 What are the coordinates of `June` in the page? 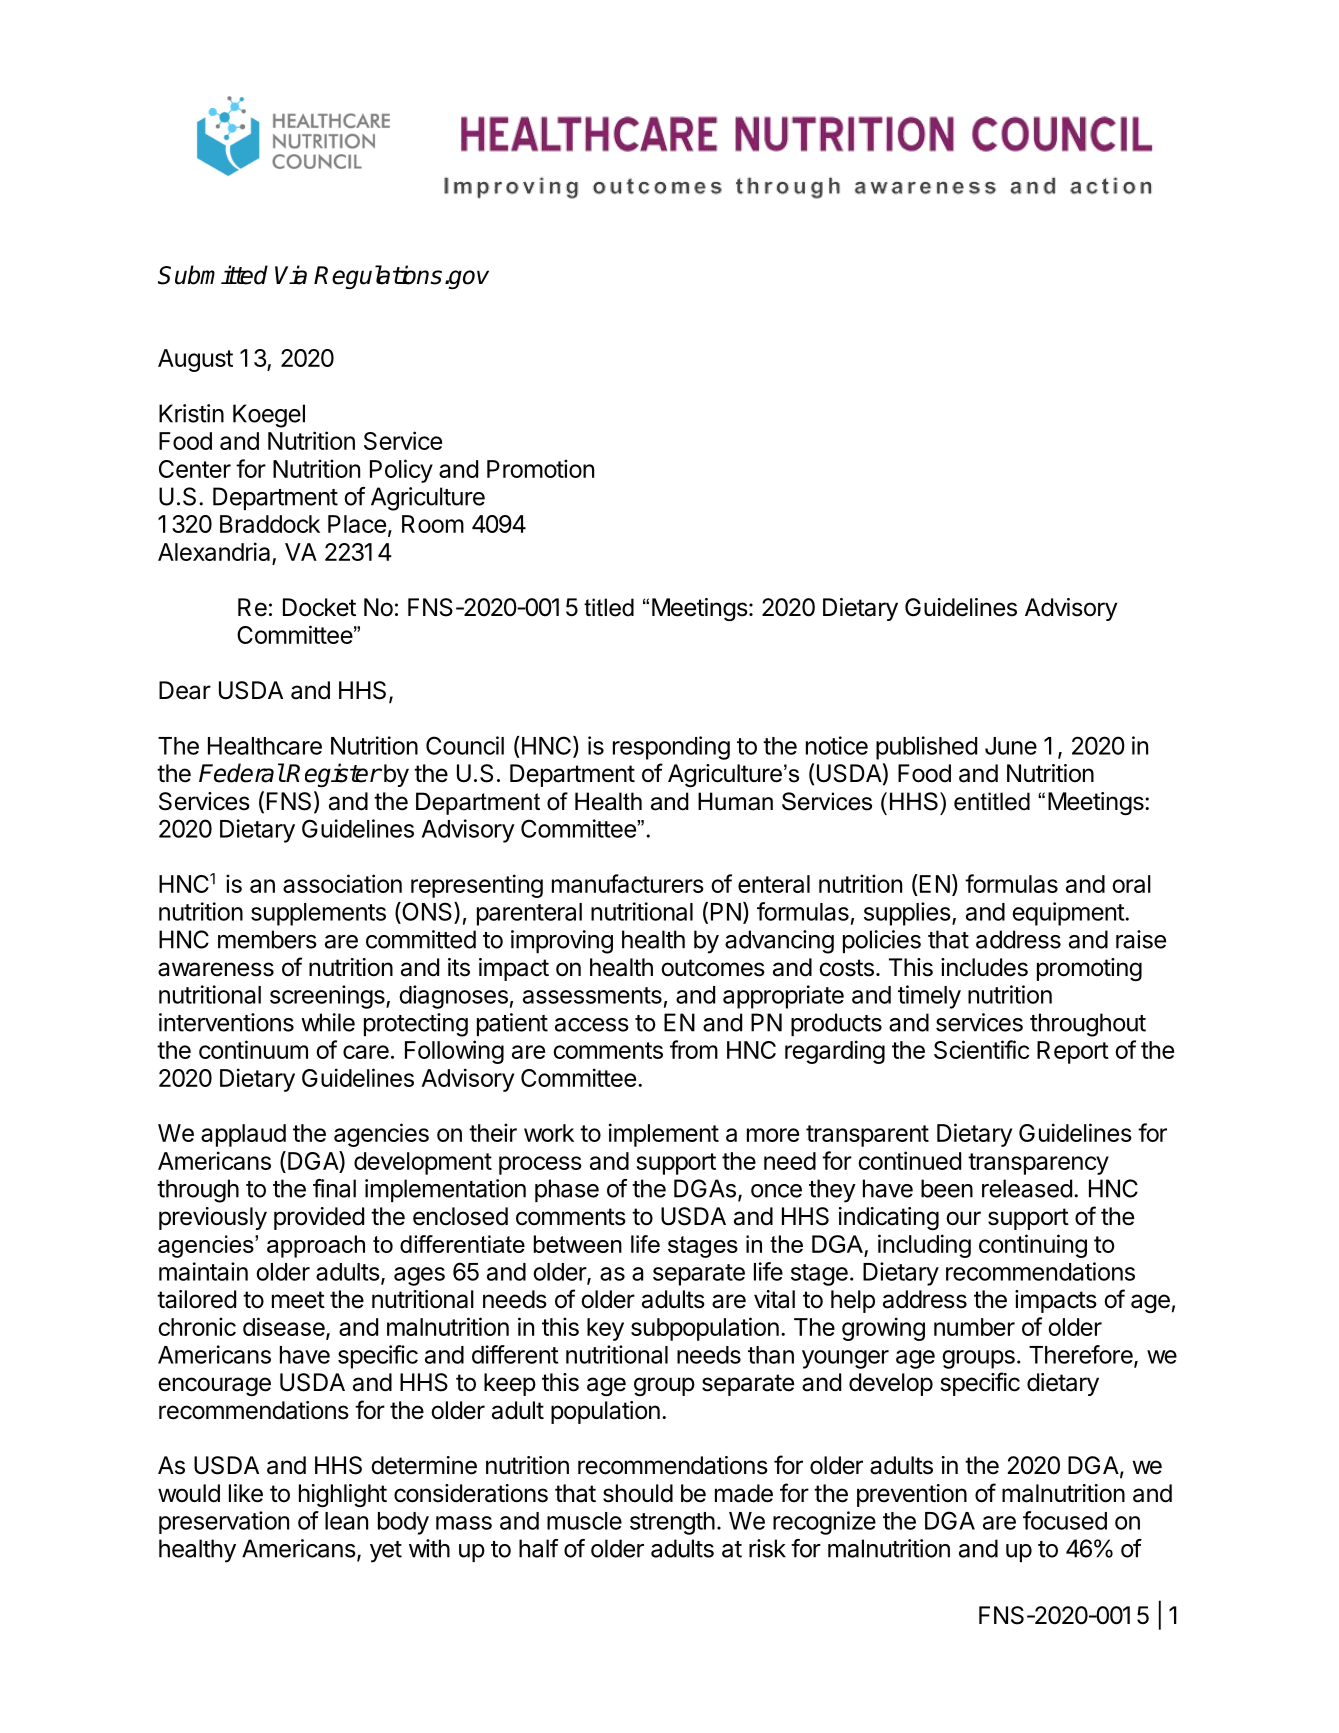 It's located at (1011, 746).
